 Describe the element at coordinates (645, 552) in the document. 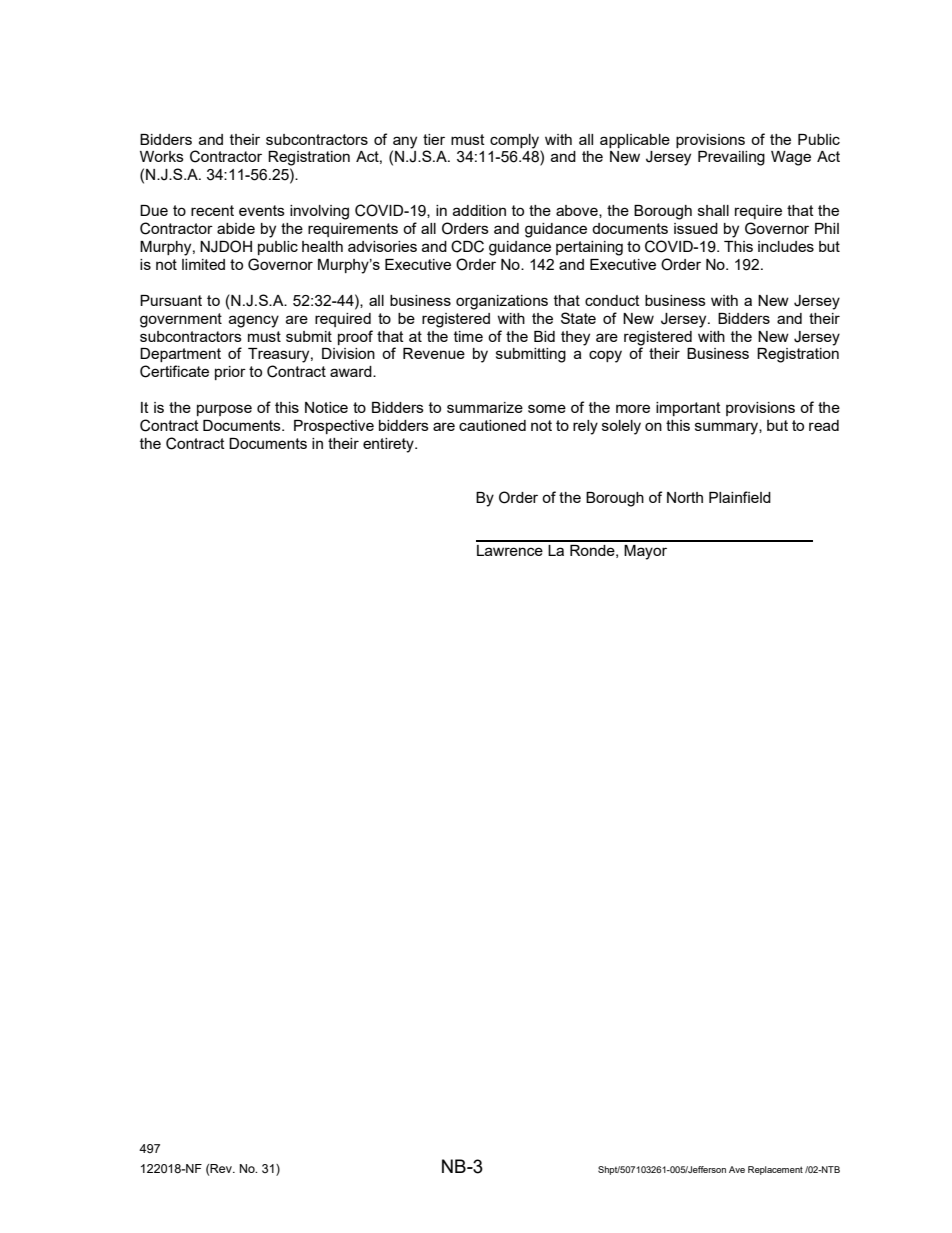

I see `Mayor` at that location.
